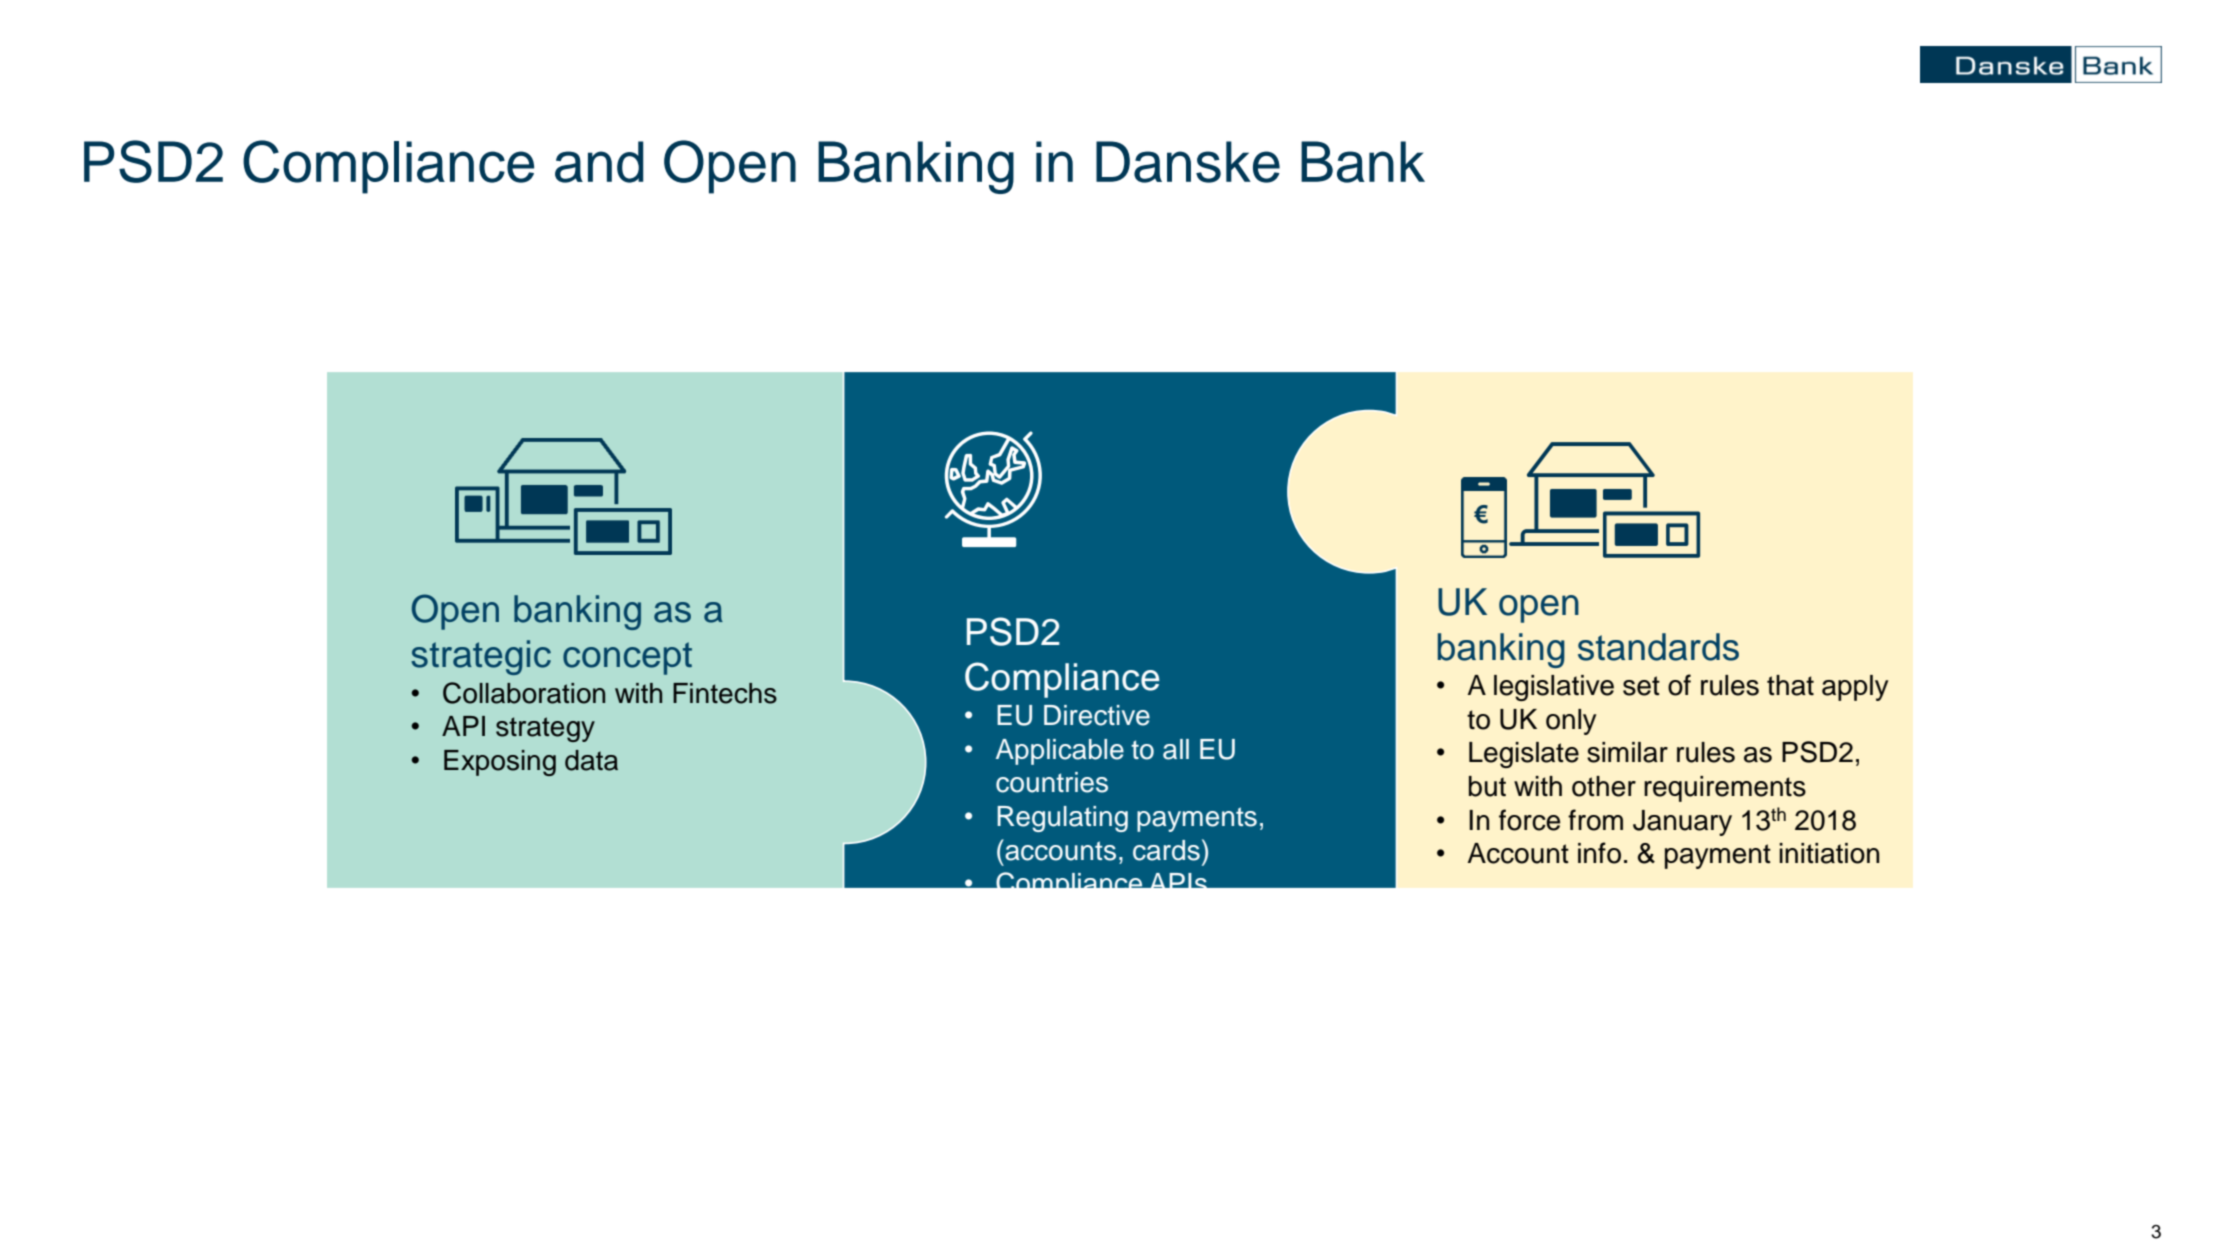 This screenshot has height=1260, width=2240. I want to click on similar, so click(1627, 752).
